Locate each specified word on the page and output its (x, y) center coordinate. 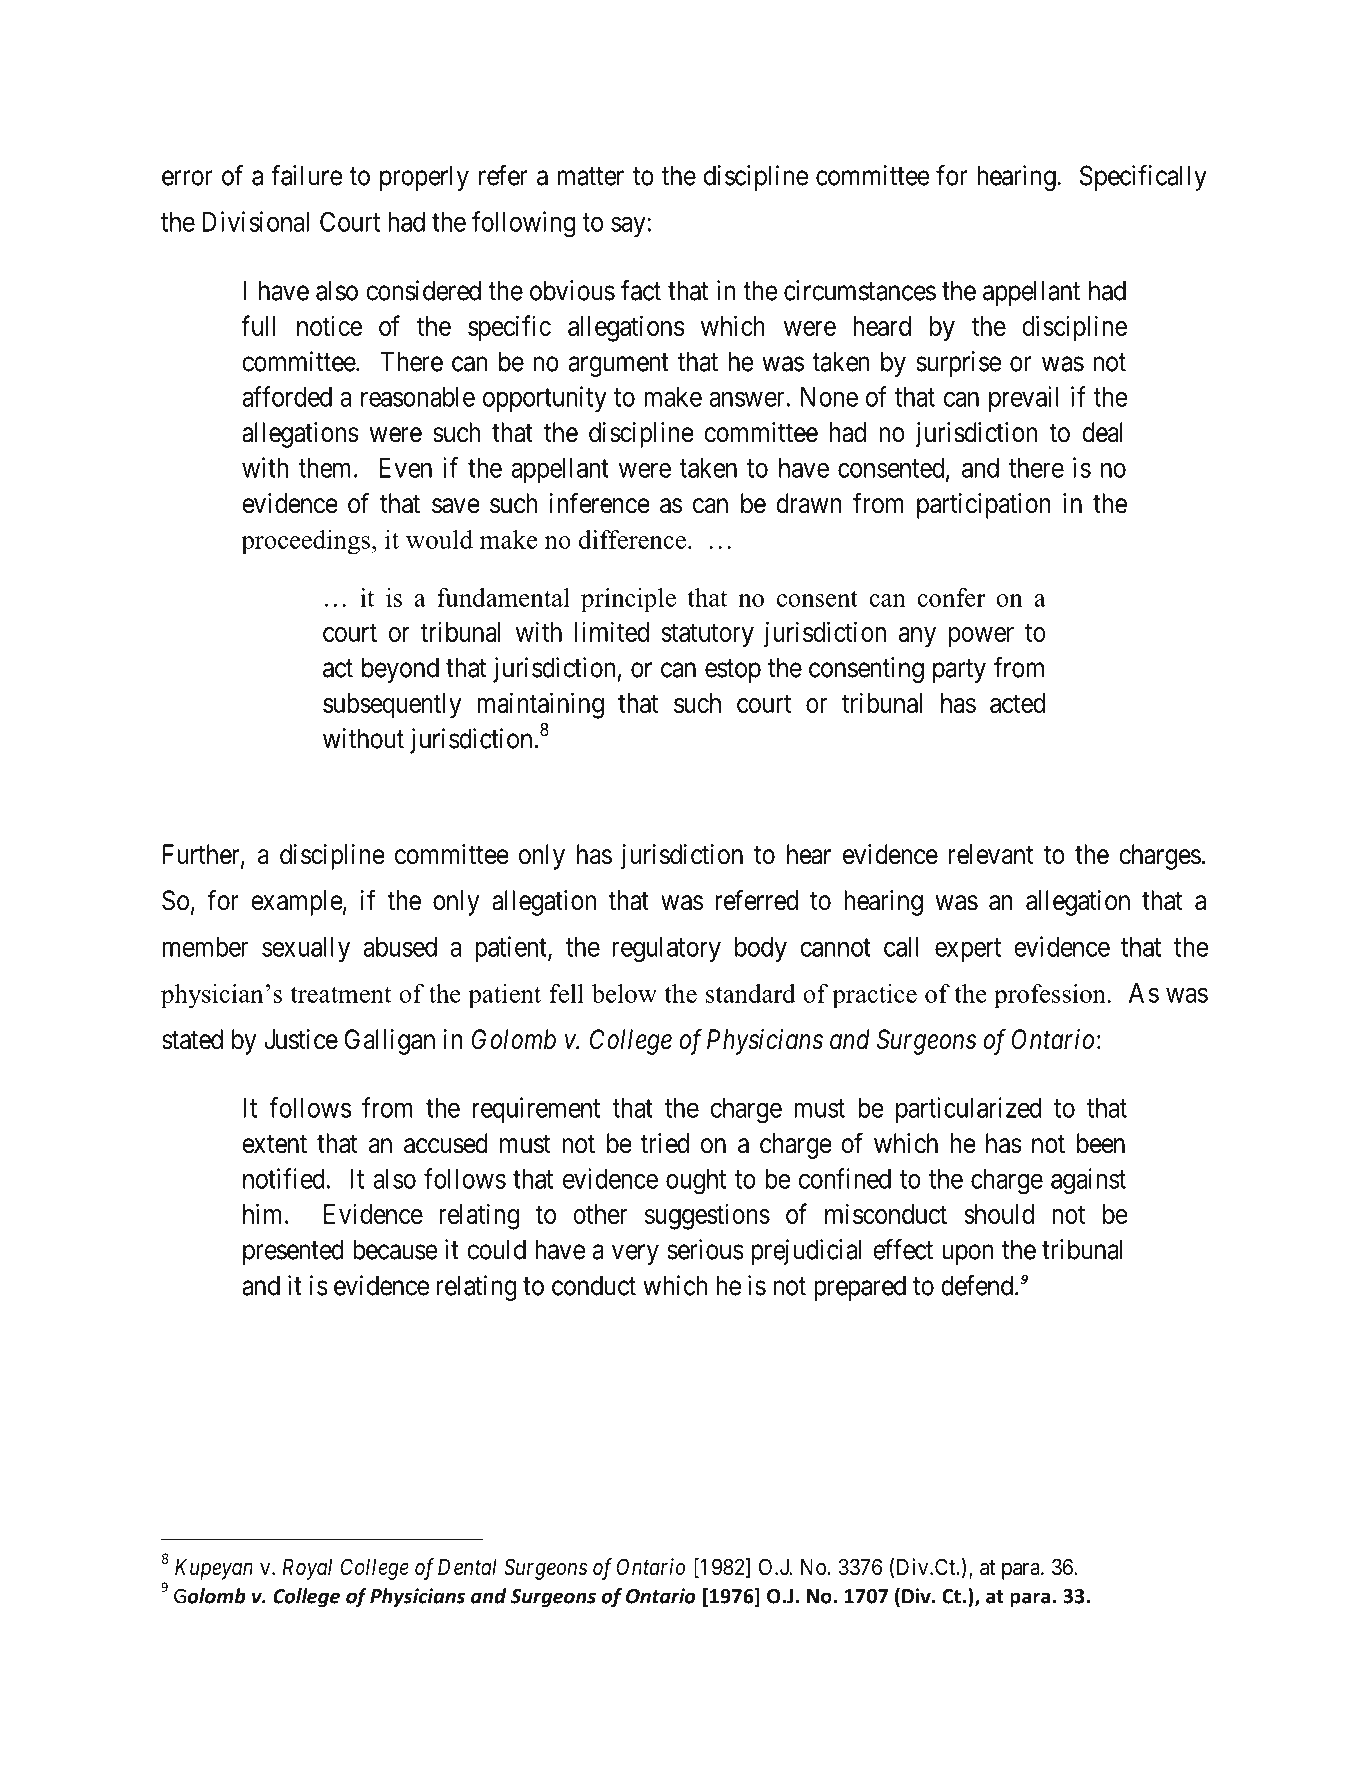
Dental (467, 1567)
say (629, 227)
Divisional (255, 221)
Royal (307, 1569)
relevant (991, 854)
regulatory (666, 950)
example (297, 903)
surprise (958, 364)
